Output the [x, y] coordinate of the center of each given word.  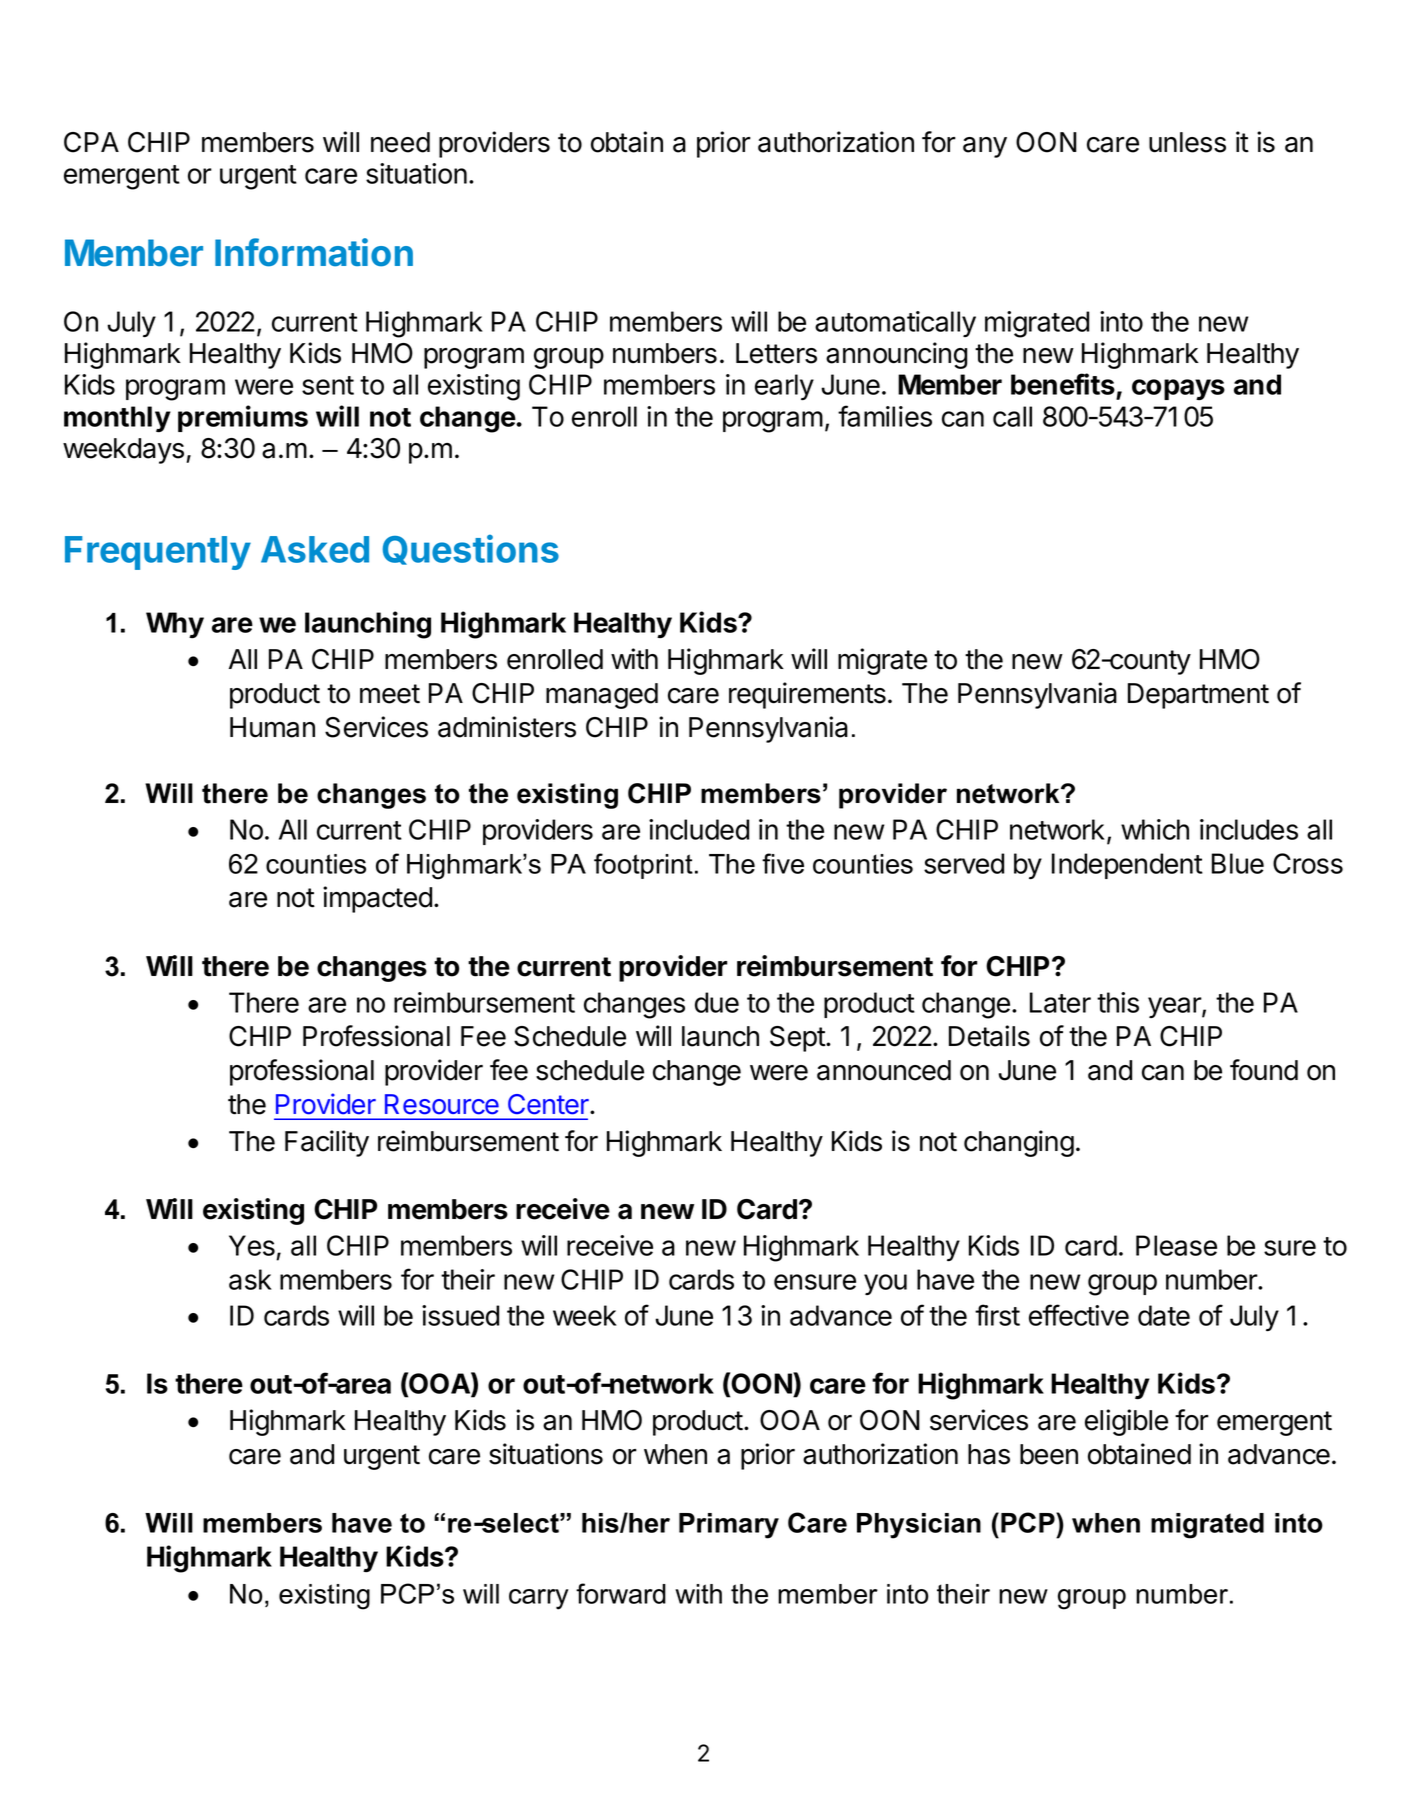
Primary [729, 1526]
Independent [1127, 866]
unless [1187, 142]
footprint [643, 866]
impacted [377, 899]
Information [314, 252]
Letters [776, 353]
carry [538, 1599]
